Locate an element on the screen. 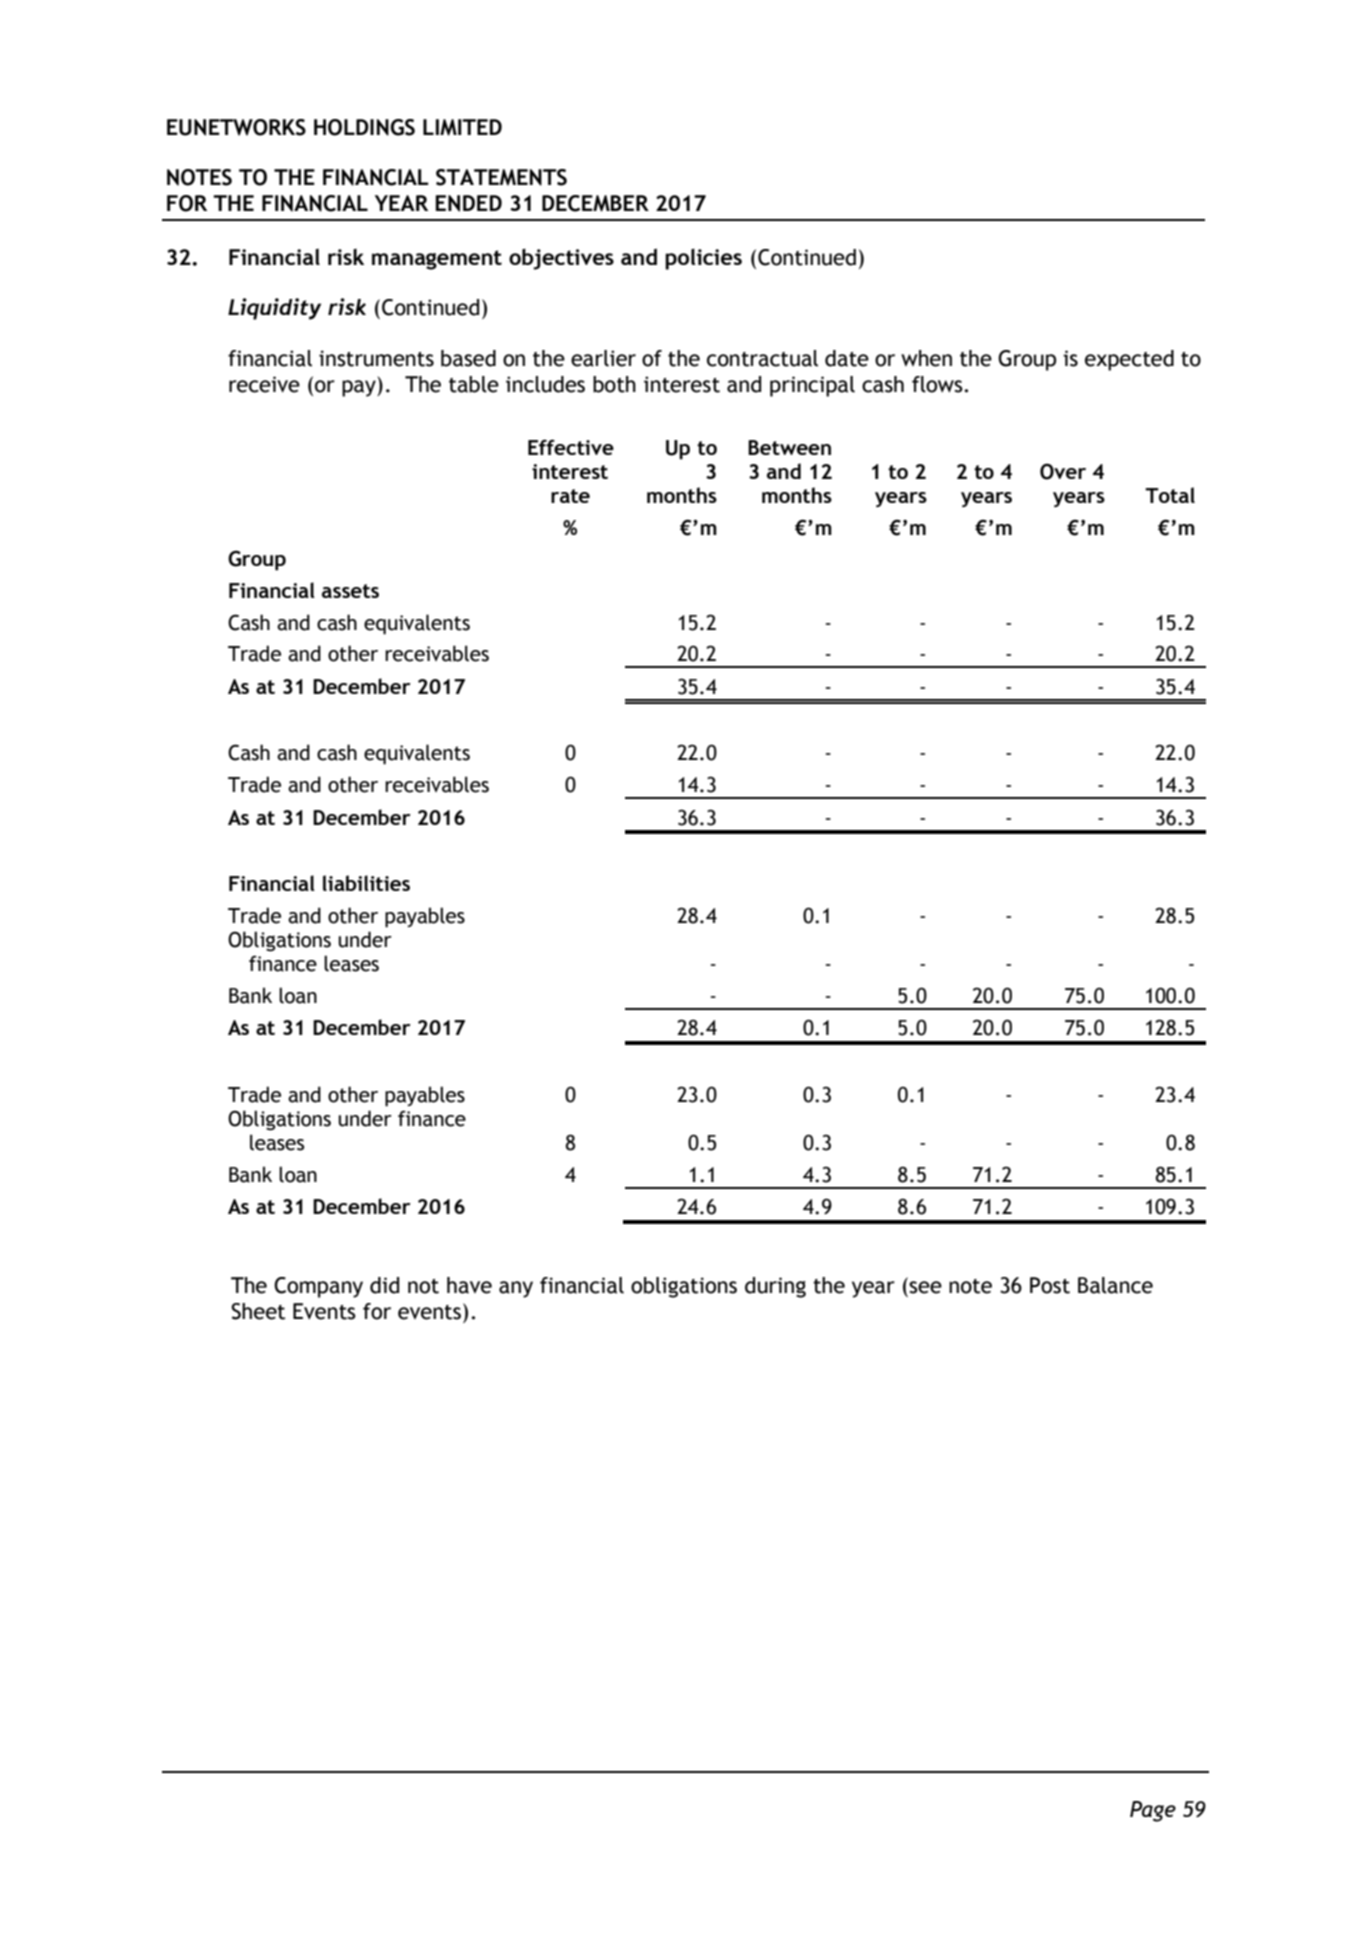 This screenshot has width=1371, height=1939. during is located at coordinates (775, 1287).
